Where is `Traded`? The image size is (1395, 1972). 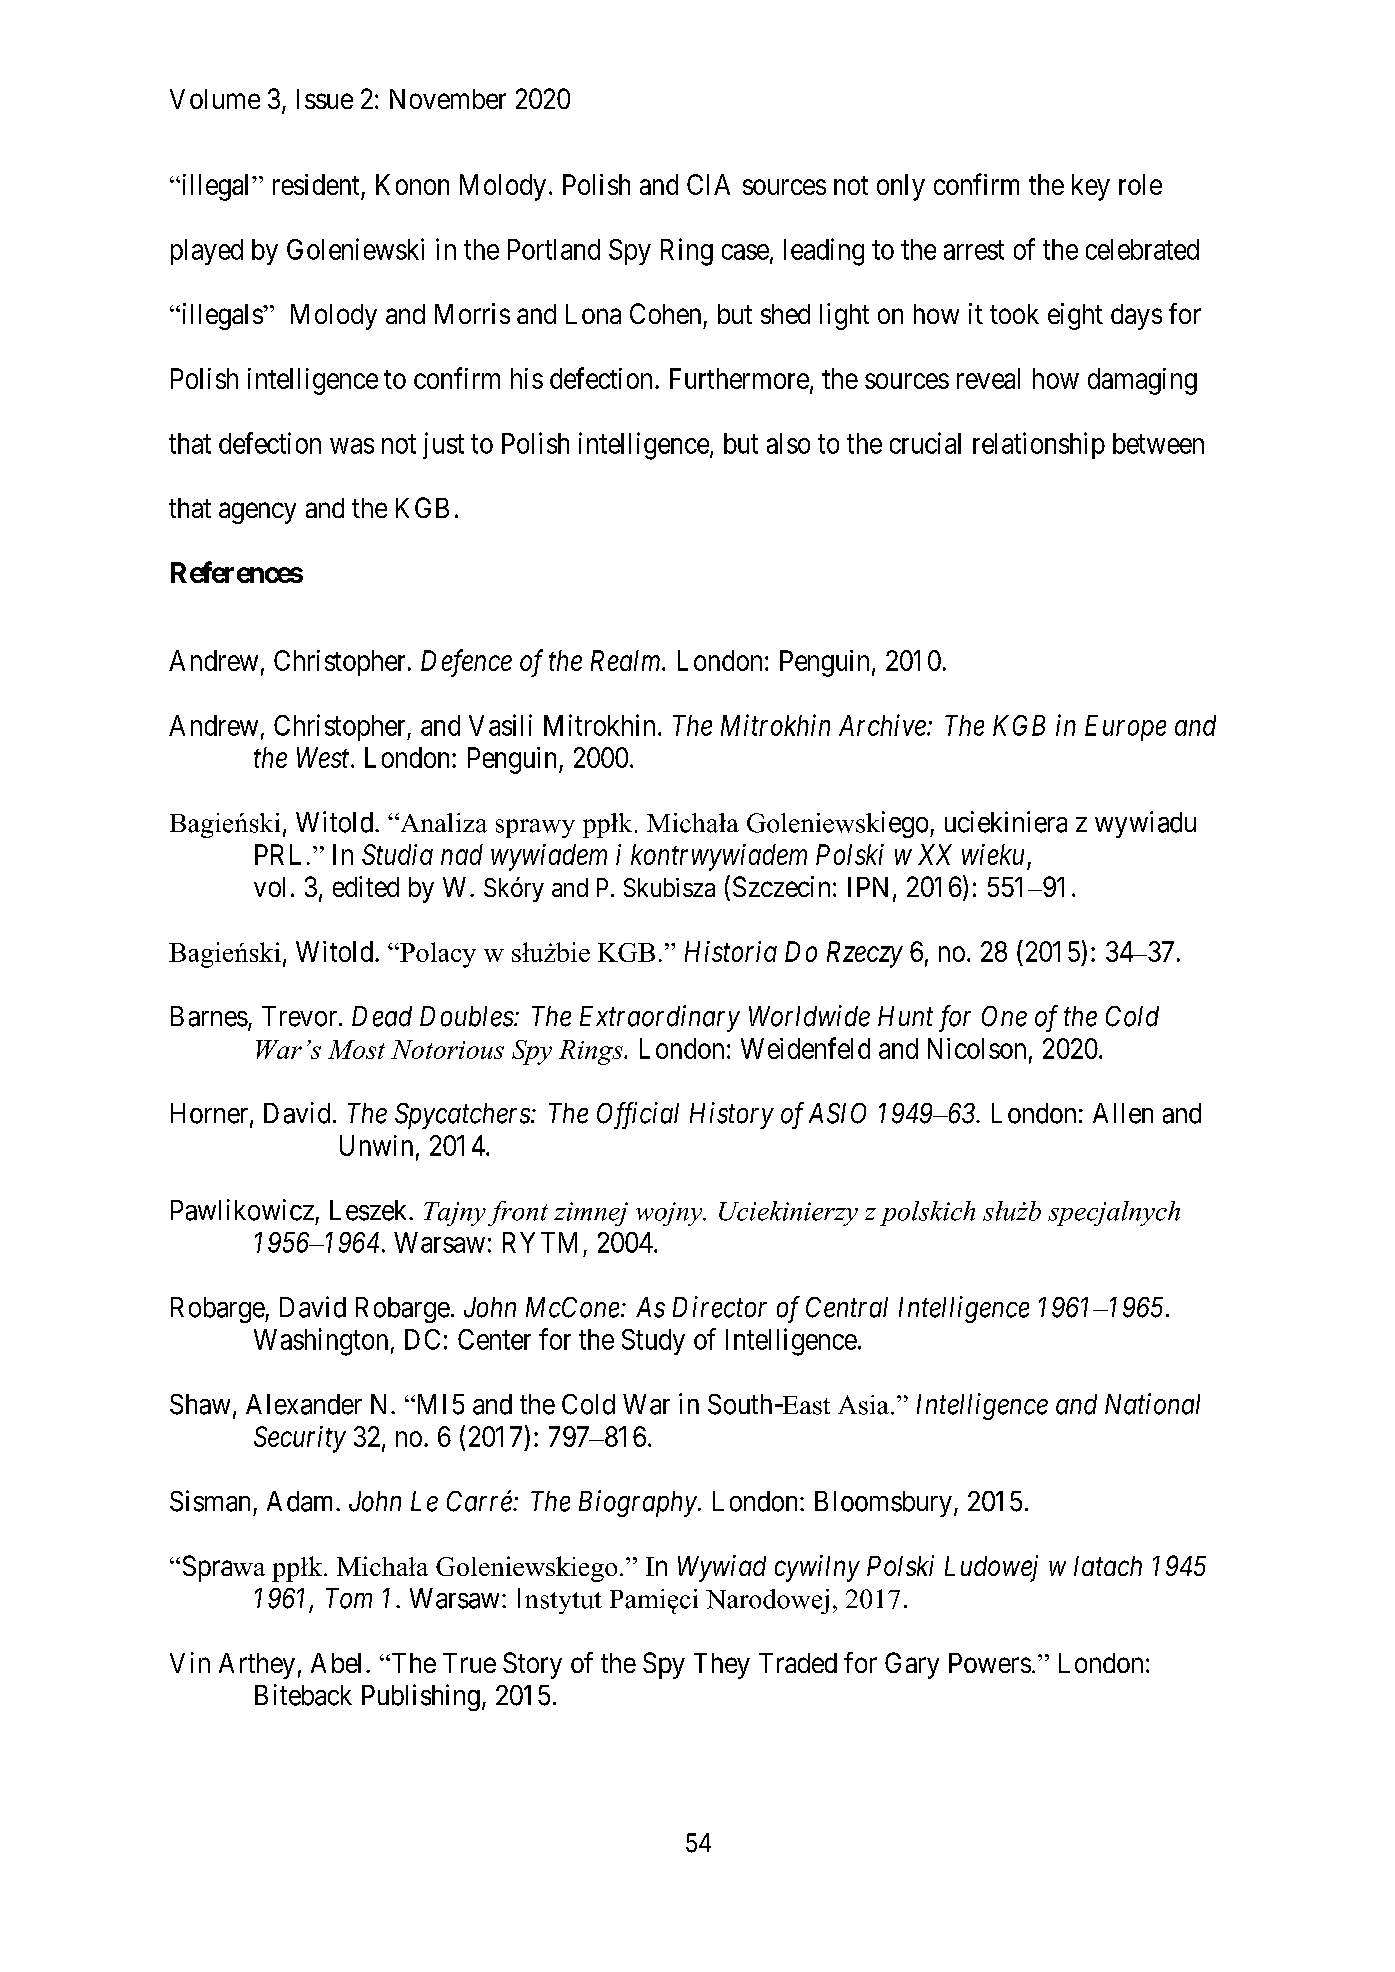
Traded is located at coordinates (798, 1663).
